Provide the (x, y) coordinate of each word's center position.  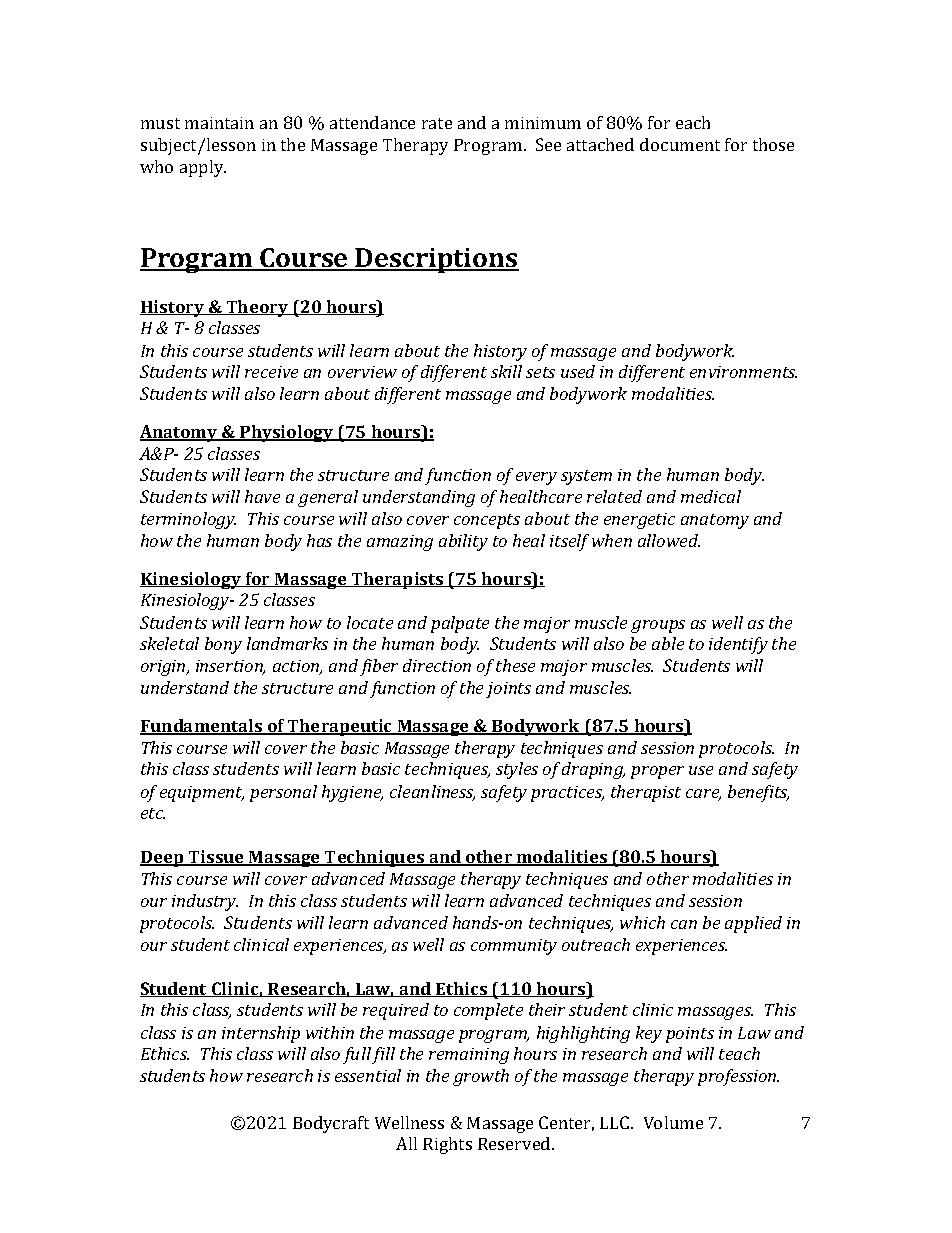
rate (437, 123)
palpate (460, 624)
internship (261, 1034)
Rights (447, 1145)
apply (203, 168)
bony (223, 645)
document (680, 144)
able (668, 643)
